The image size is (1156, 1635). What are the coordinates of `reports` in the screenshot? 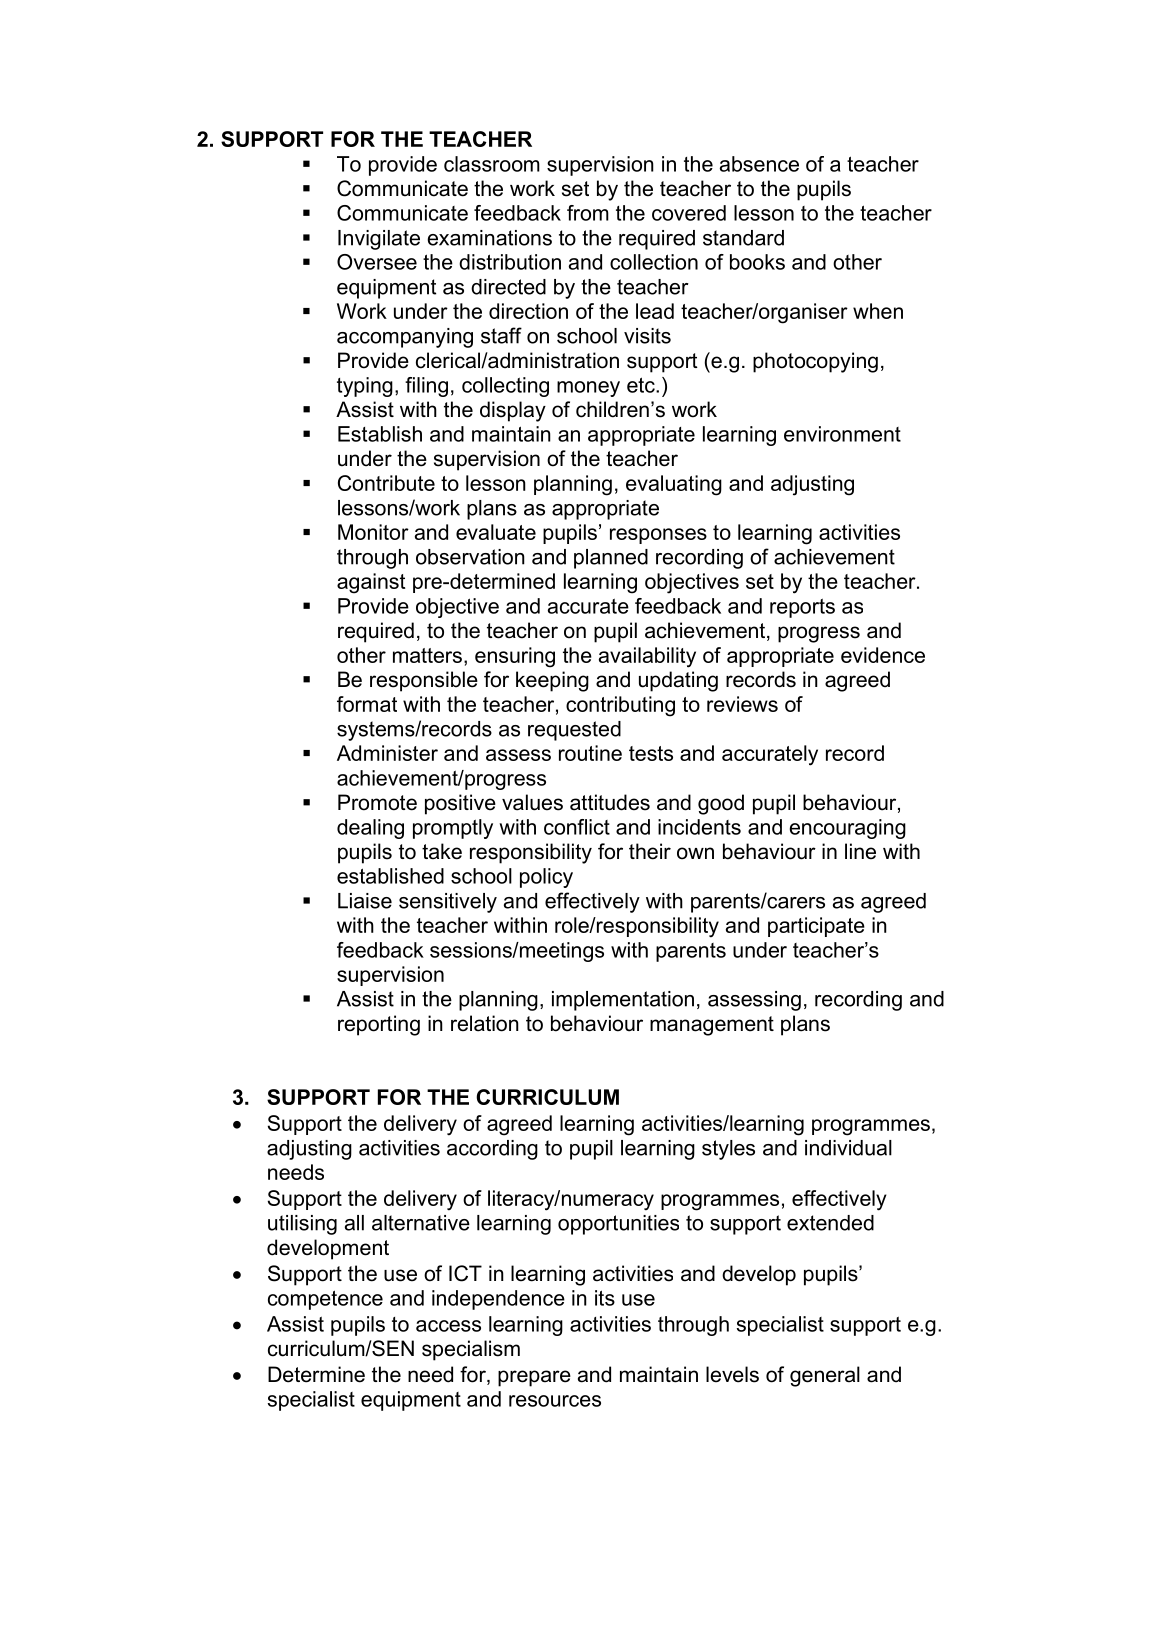 It's located at (802, 608).
